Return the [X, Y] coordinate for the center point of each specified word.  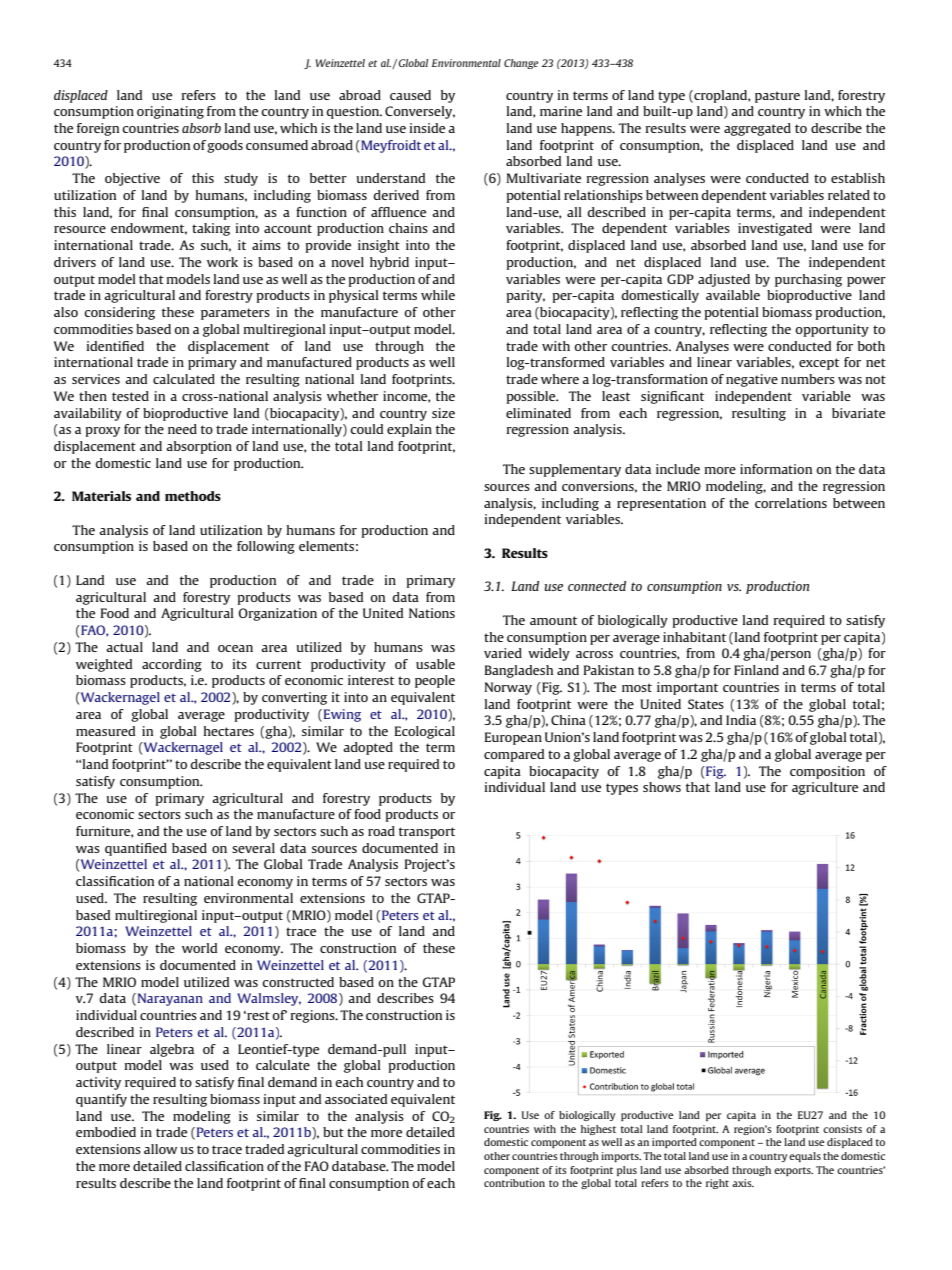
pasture [777, 97]
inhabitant [694, 637]
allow [160, 1149]
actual [124, 647]
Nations [432, 613]
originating [170, 112]
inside [427, 128]
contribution [514, 1183]
